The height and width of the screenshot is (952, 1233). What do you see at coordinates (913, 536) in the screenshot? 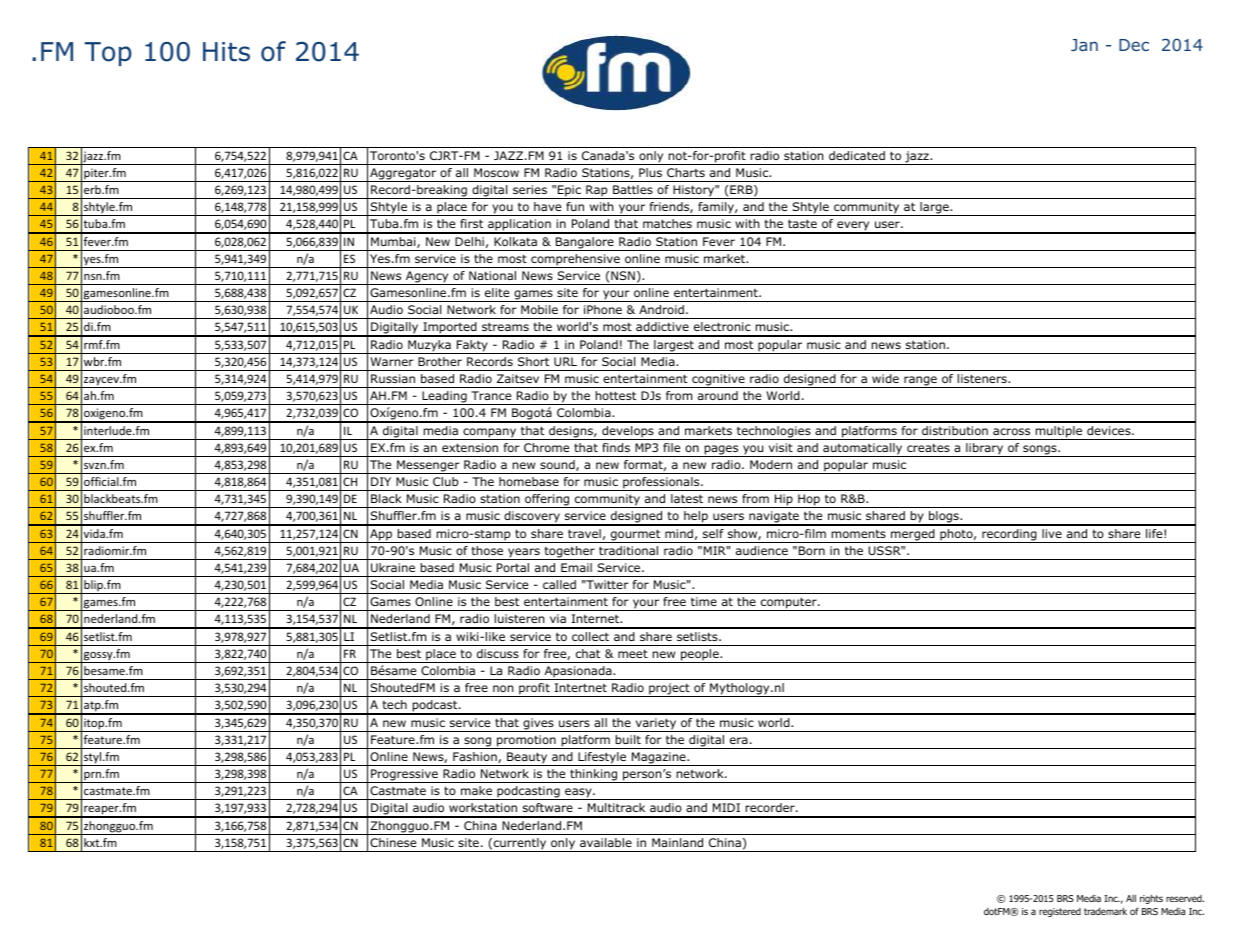
I see `merged` at bounding box center [913, 536].
